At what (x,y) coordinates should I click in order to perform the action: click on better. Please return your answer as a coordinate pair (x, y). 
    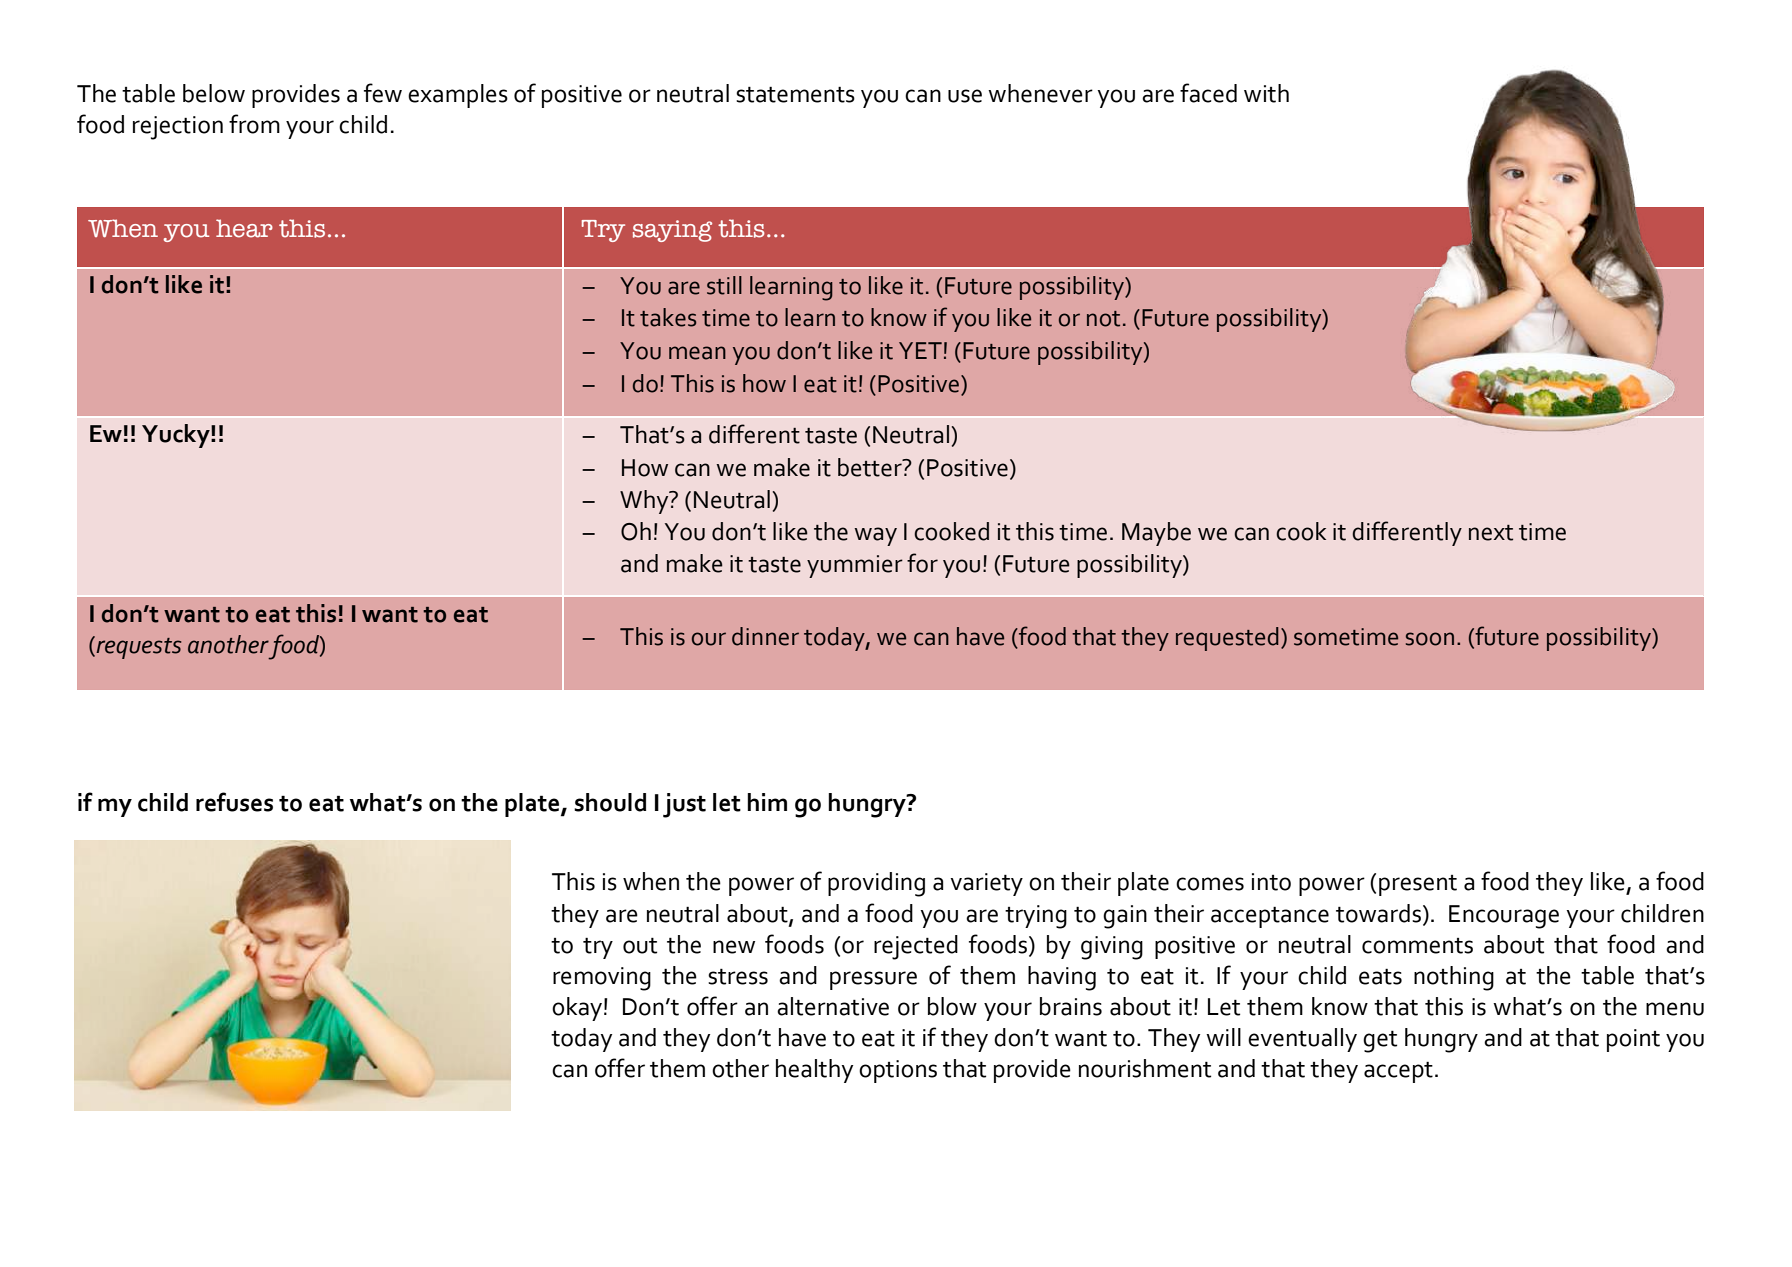
    Looking at the image, I should click on (871, 467).
